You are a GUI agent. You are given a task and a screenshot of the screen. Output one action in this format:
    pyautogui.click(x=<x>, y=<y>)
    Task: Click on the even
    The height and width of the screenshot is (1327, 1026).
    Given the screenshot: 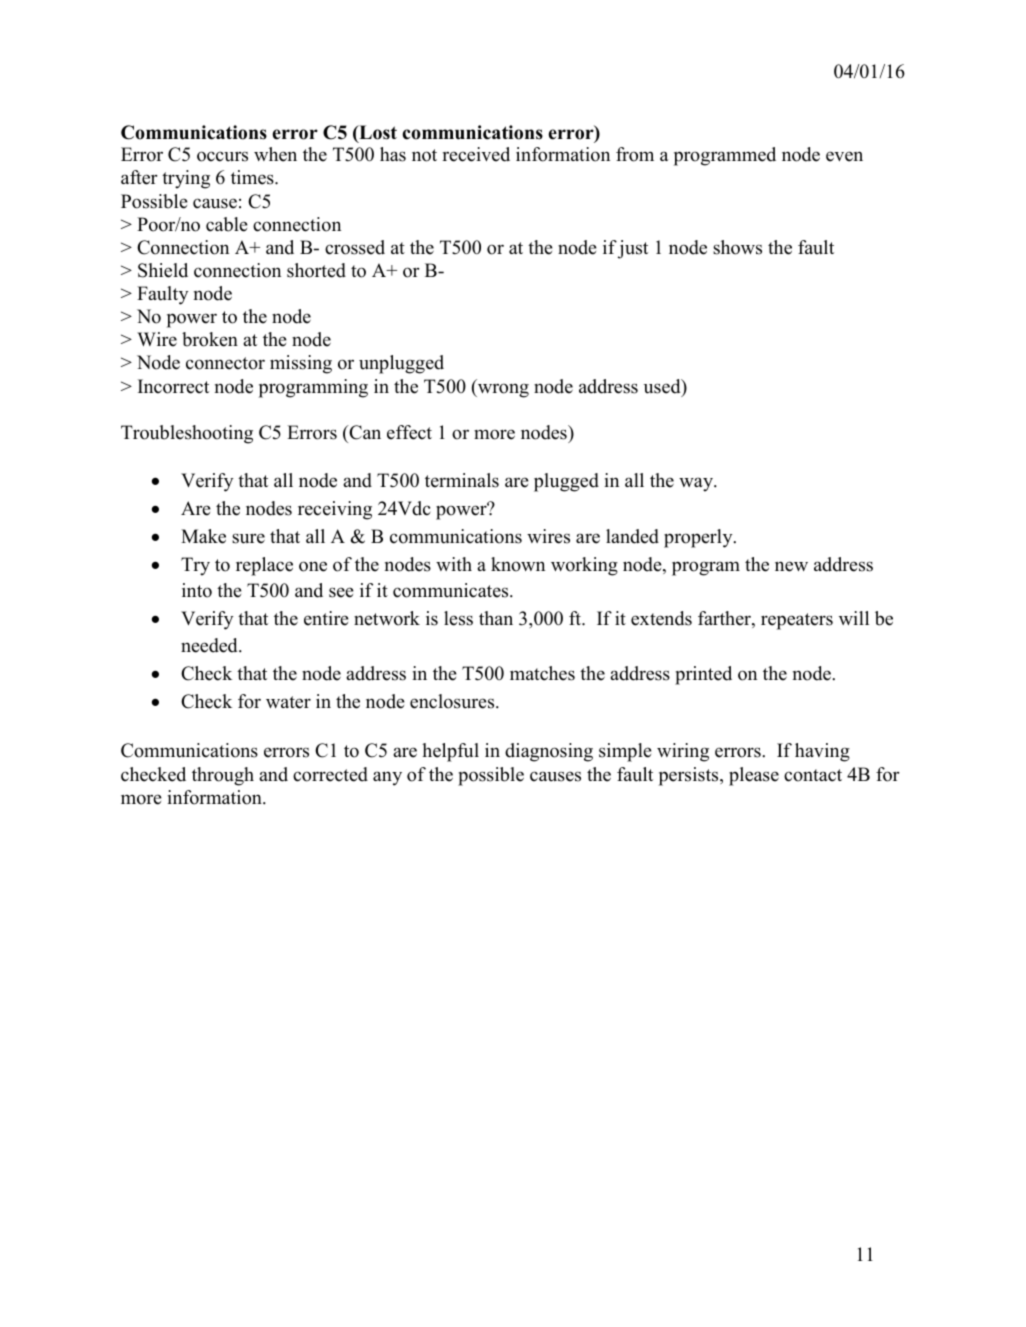 What is the action you would take?
    pyautogui.click(x=844, y=156)
